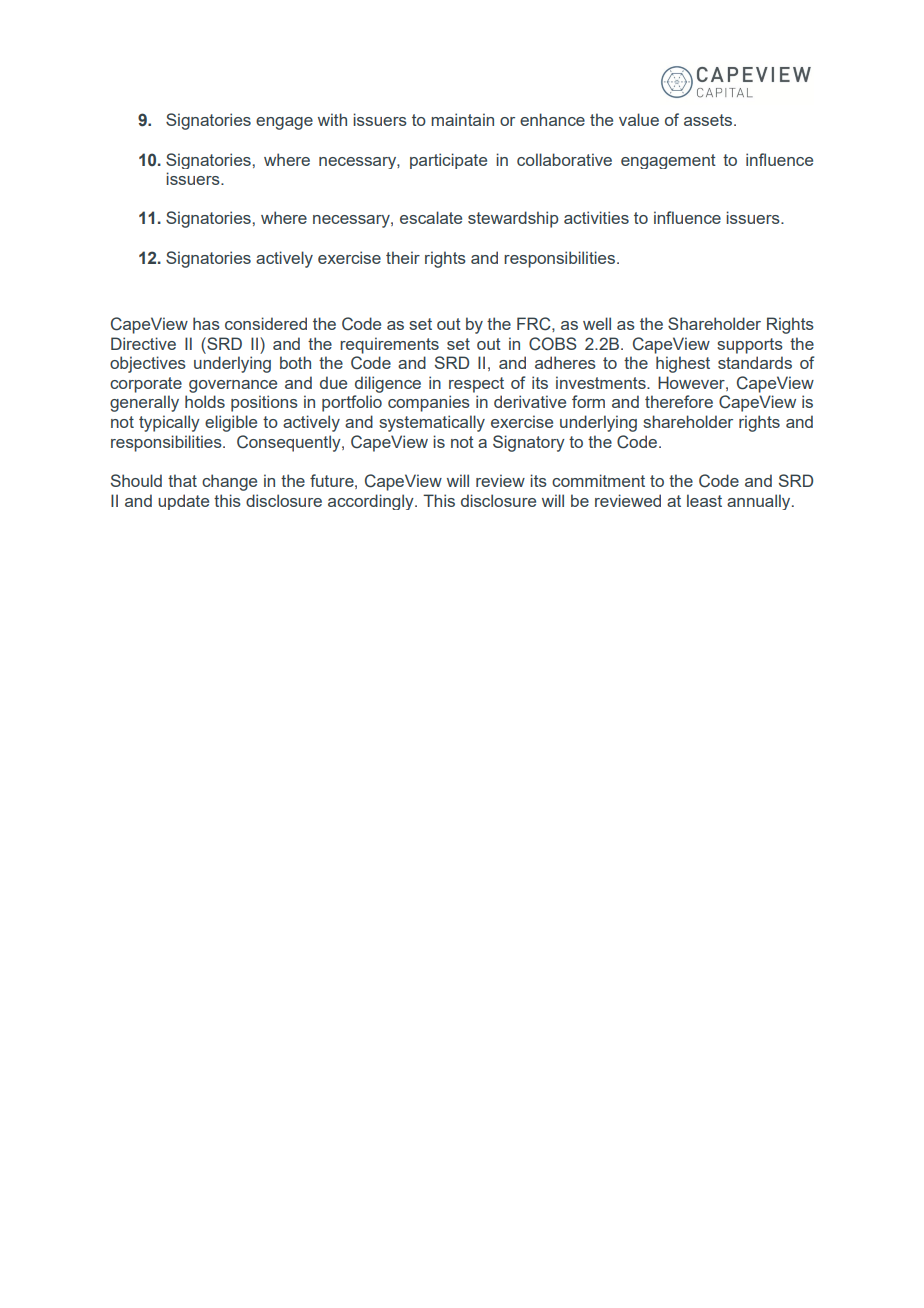  Describe the element at coordinates (229, 482) in the page. I see `change` at that location.
